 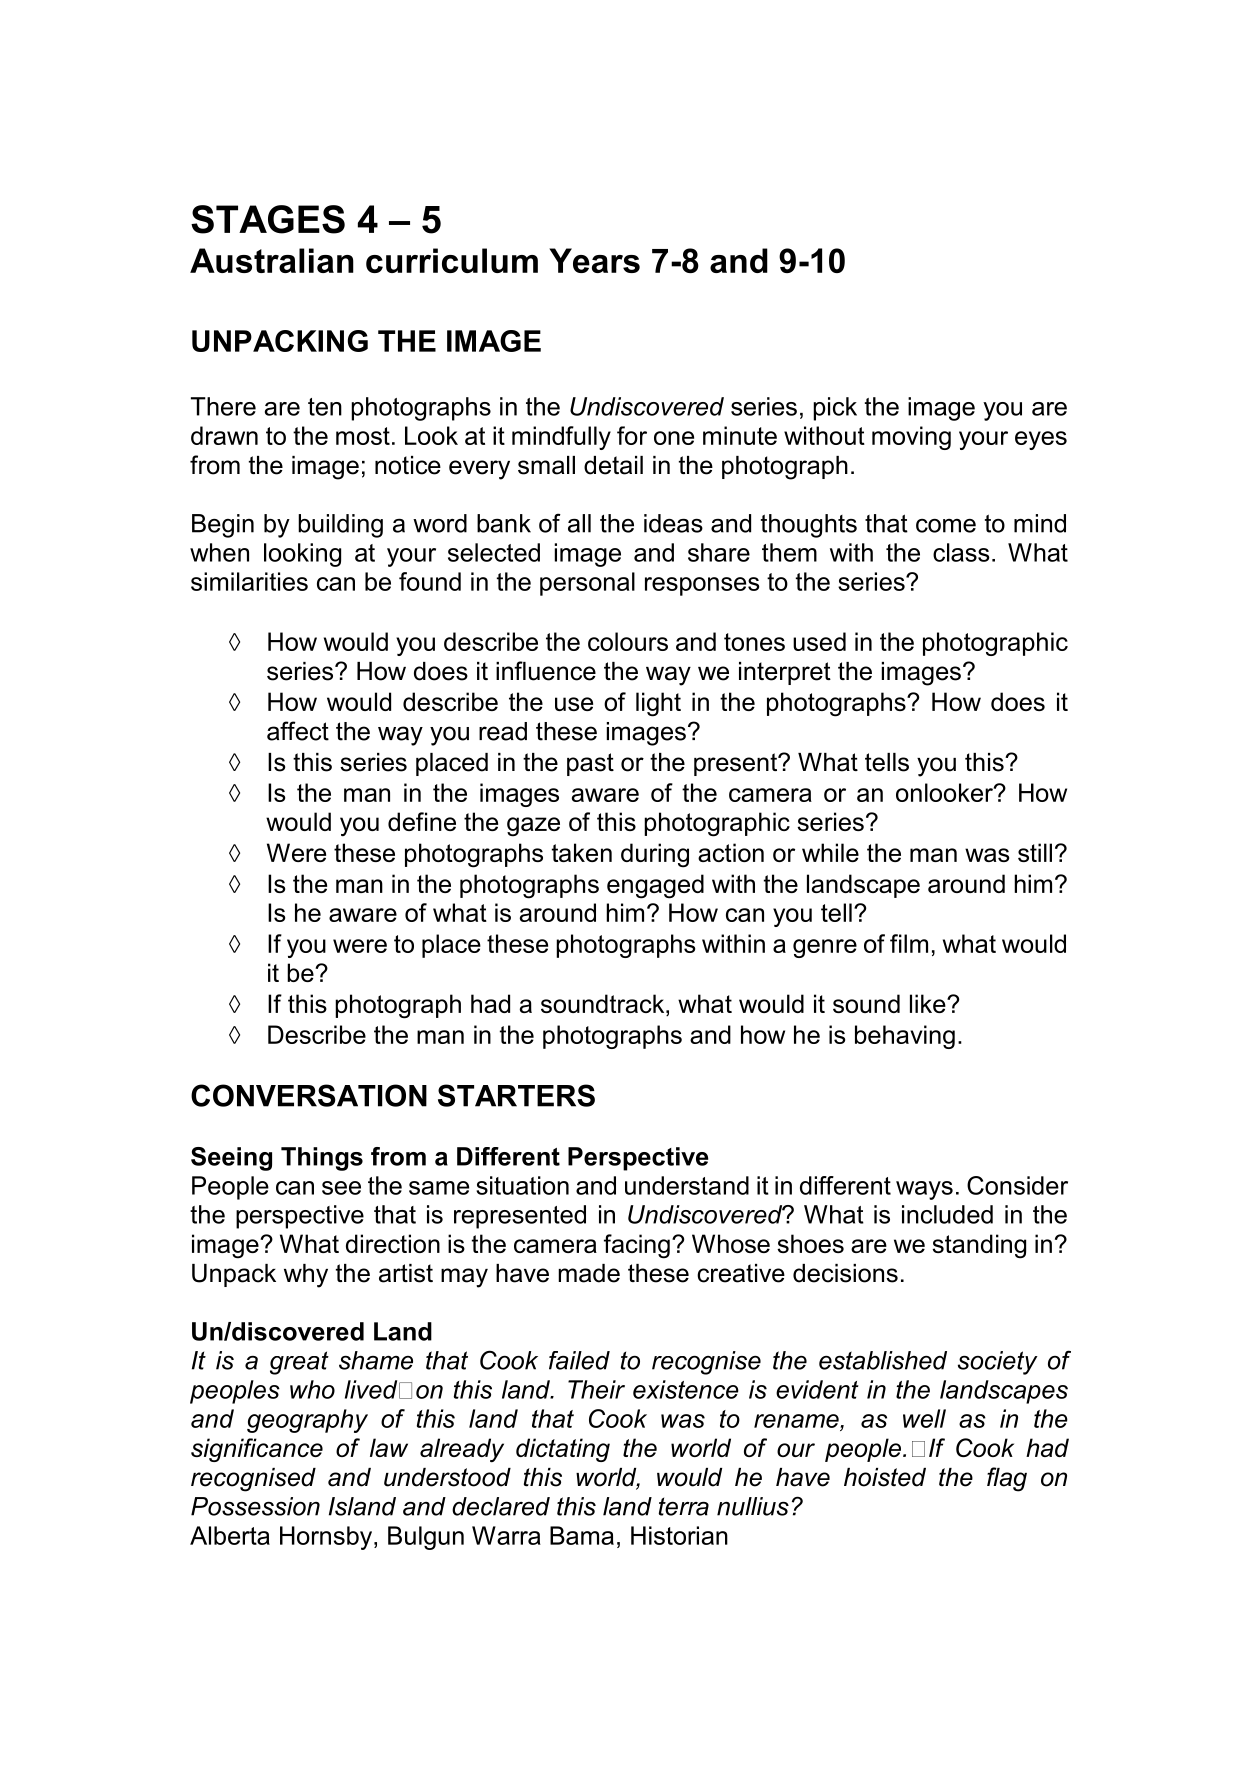 I want to click on ways, so click(x=924, y=1190).
